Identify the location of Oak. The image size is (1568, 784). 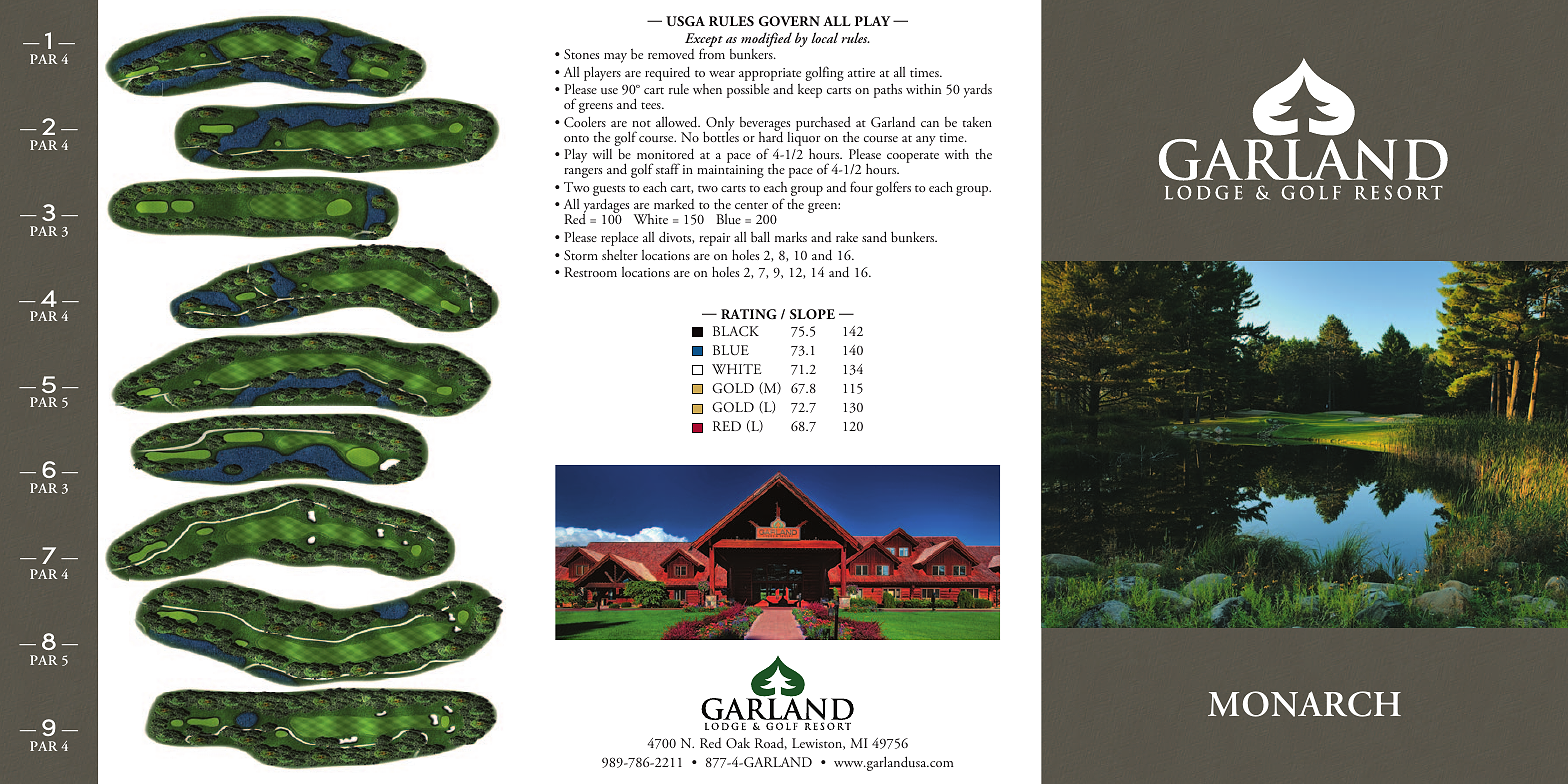
(738, 743).
